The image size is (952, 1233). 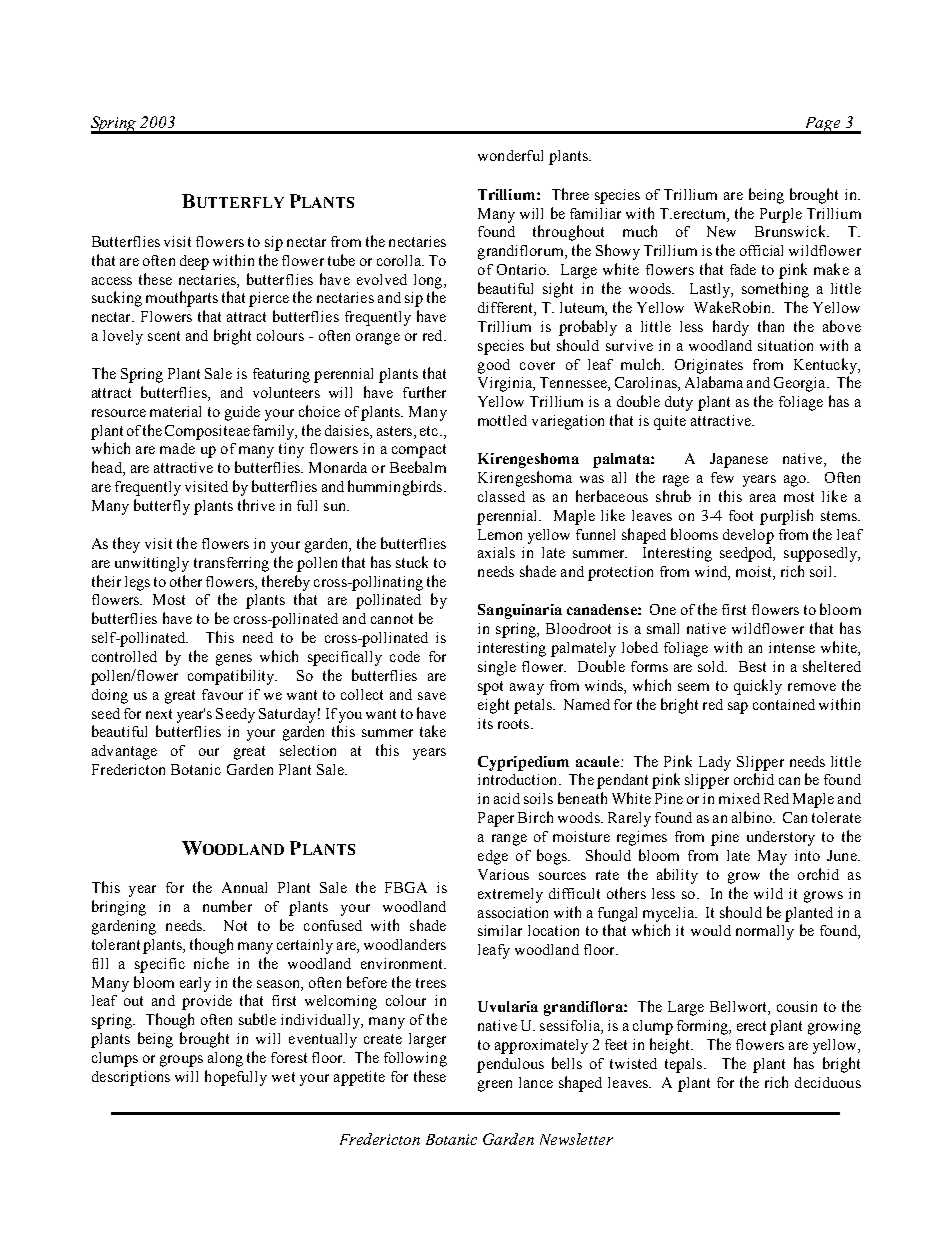 I want to click on good, so click(x=494, y=366).
